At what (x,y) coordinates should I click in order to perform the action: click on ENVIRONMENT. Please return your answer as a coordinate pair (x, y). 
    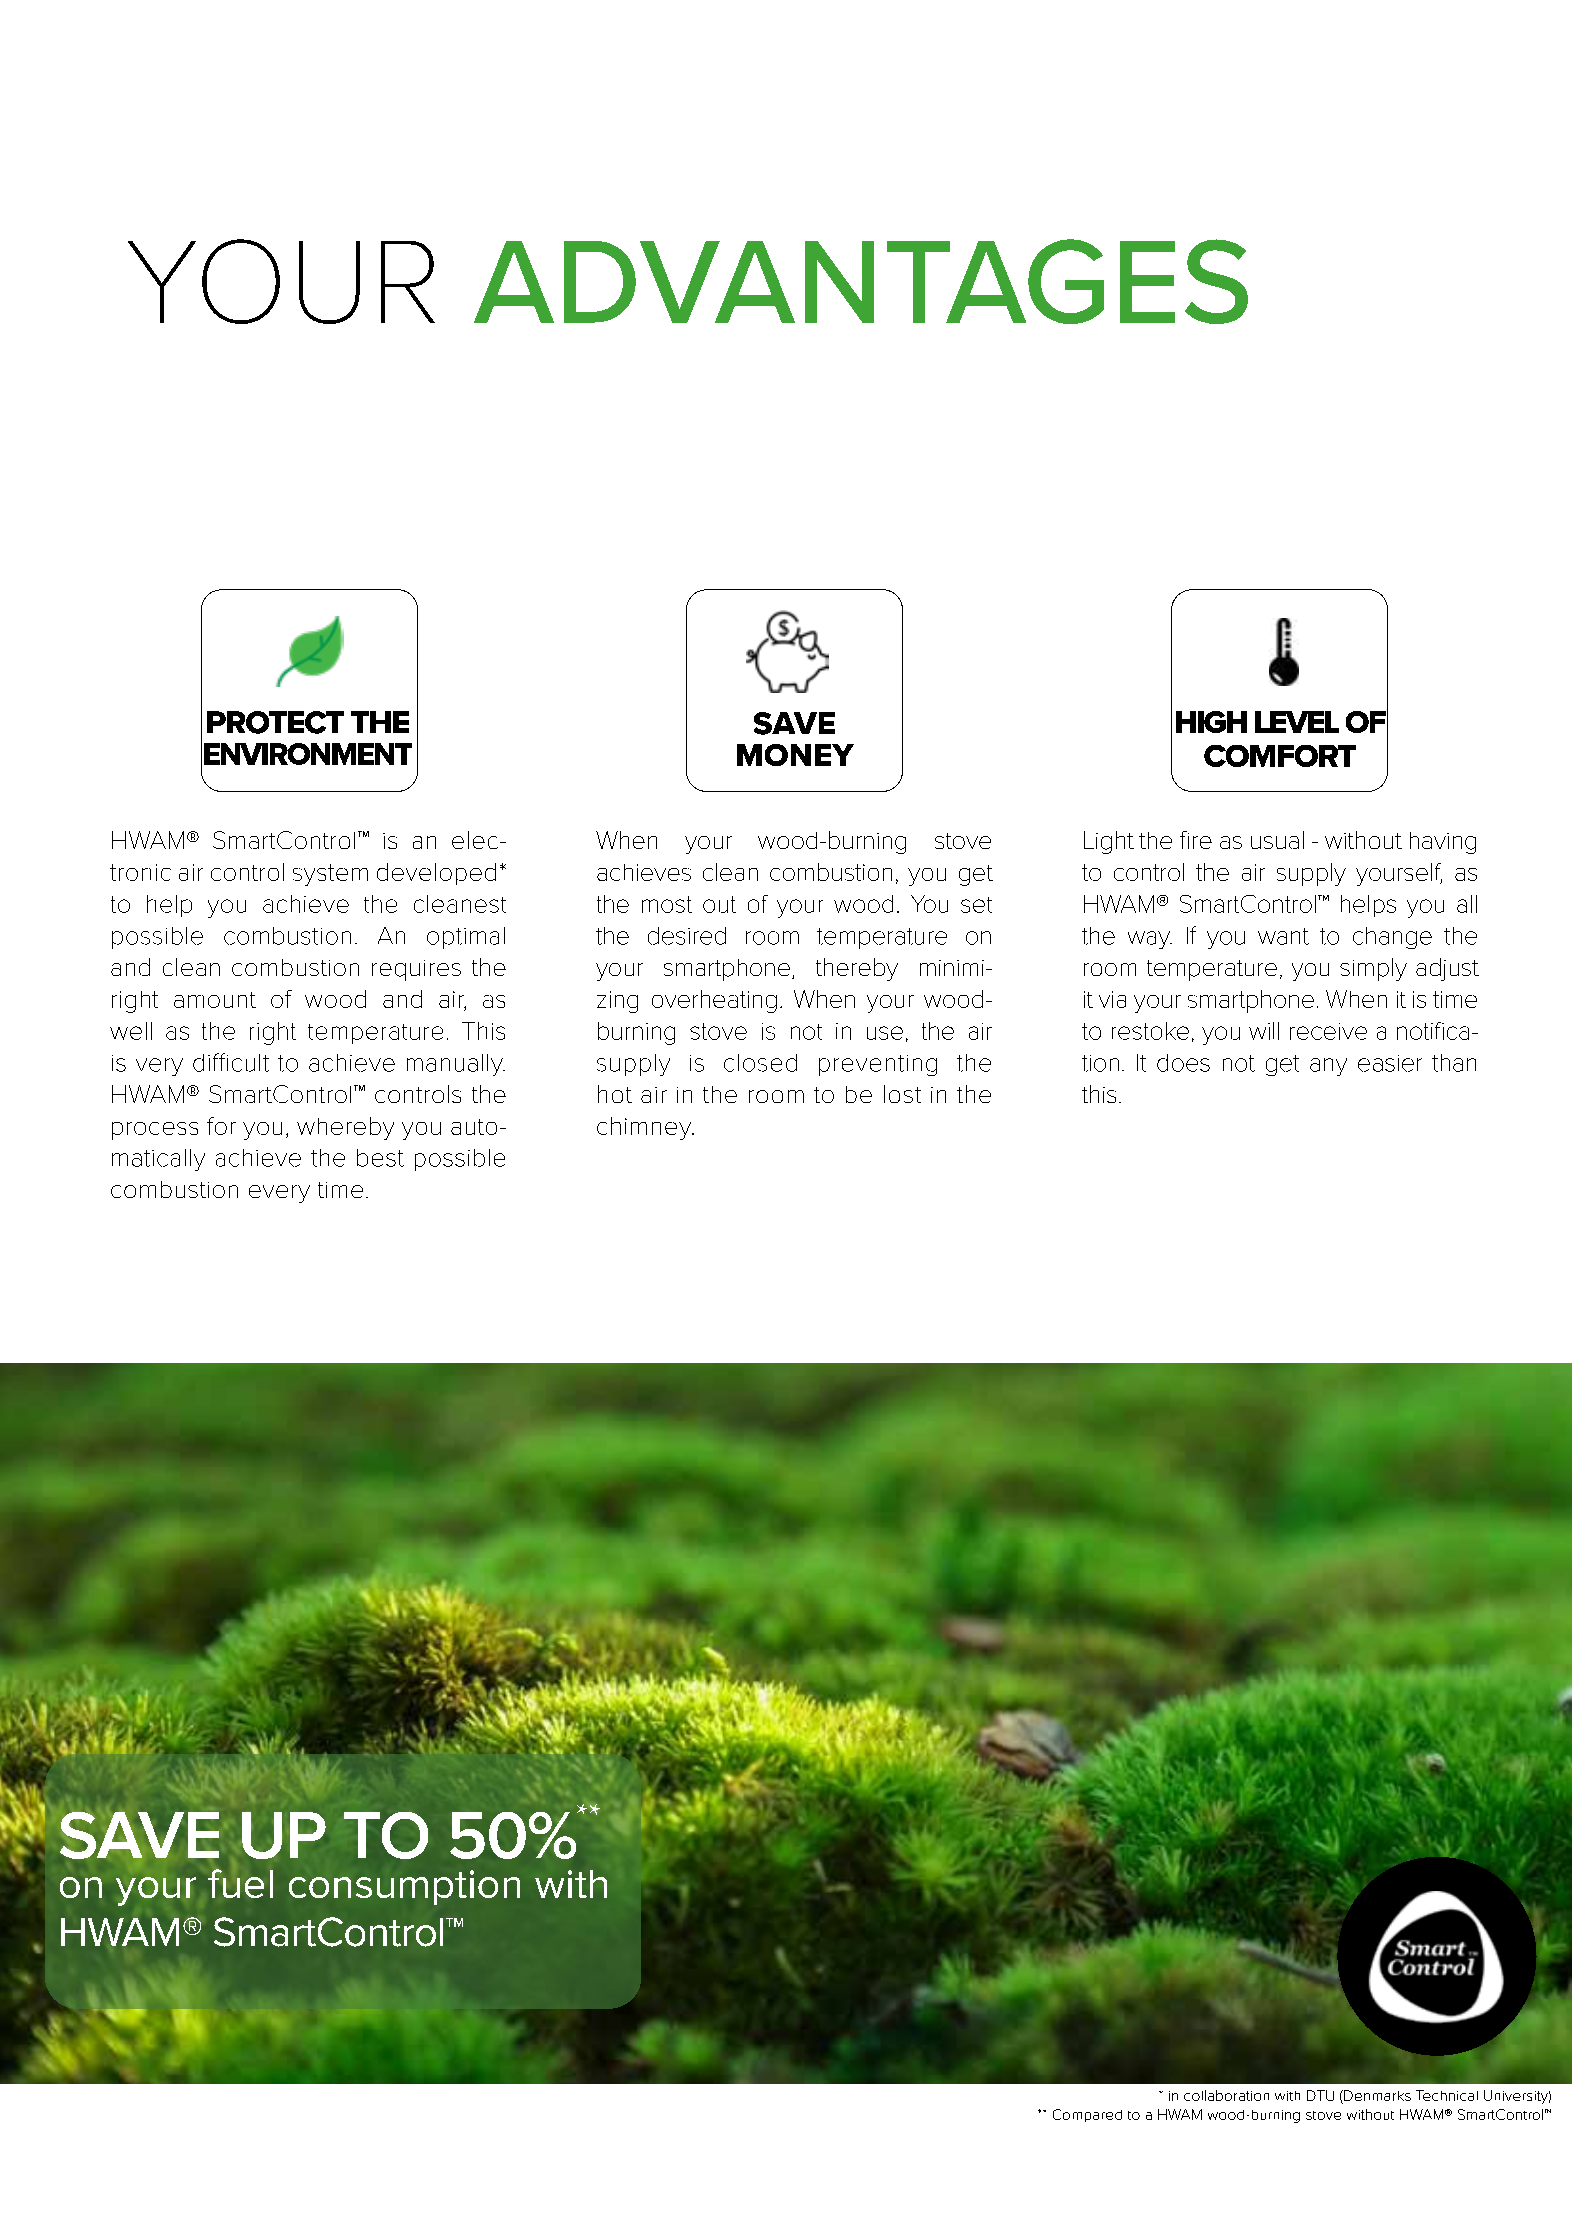
    Looking at the image, I should click on (308, 754).
